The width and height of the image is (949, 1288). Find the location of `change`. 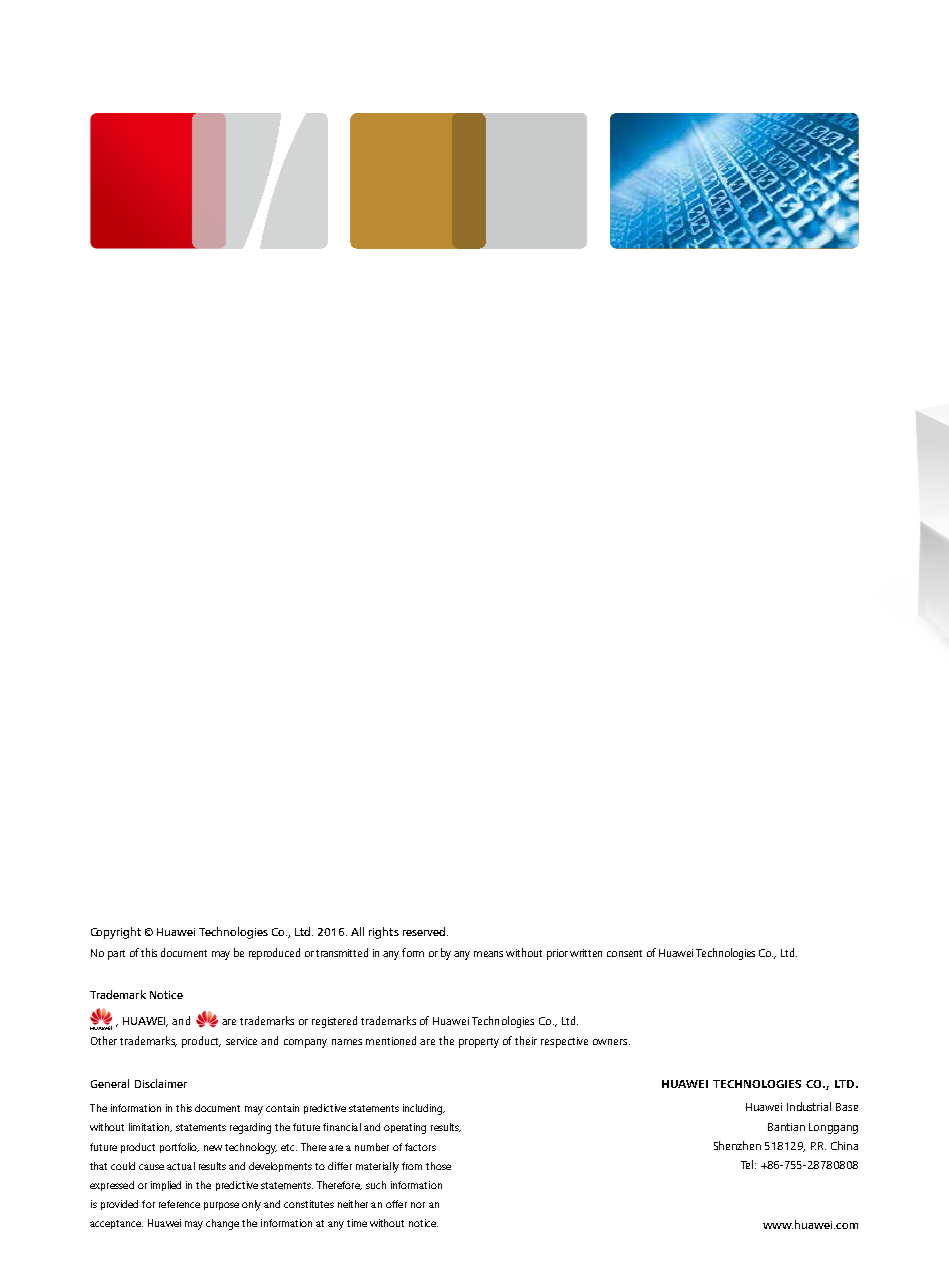

change is located at coordinates (222, 1224).
